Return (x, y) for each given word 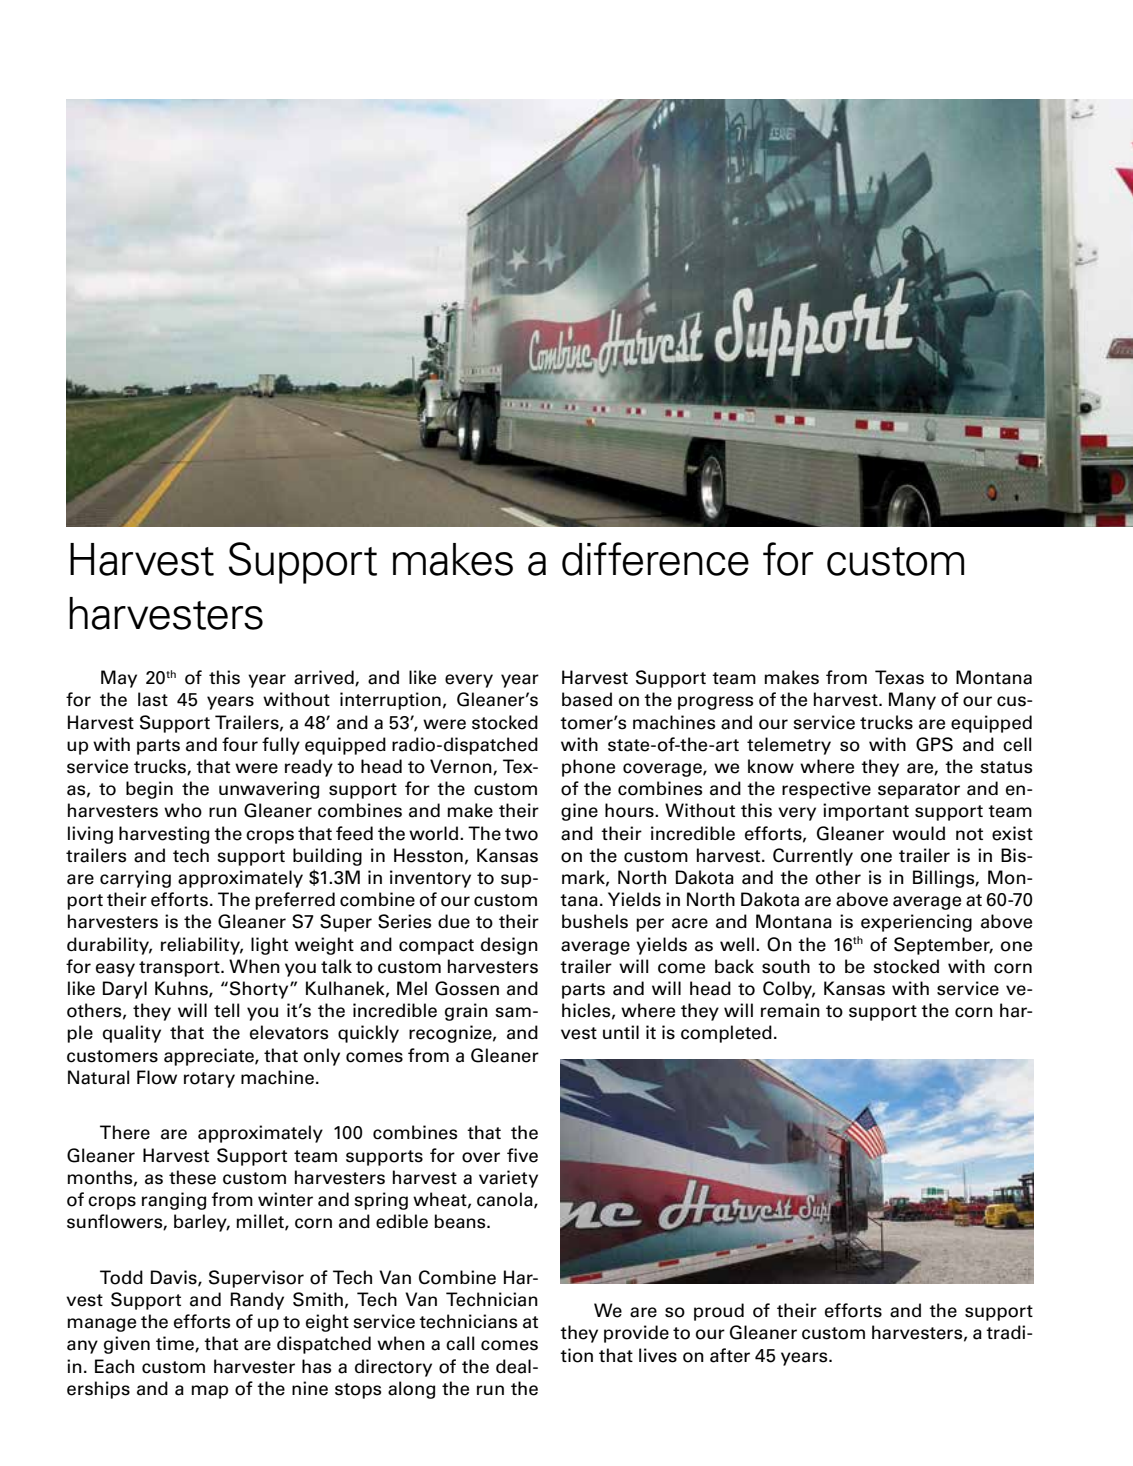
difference (655, 559)
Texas (899, 677)
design (509, 946)
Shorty (260, 990)
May (119, 679)
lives (658, 1355)
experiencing (916, 923)
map (209, 1392)
